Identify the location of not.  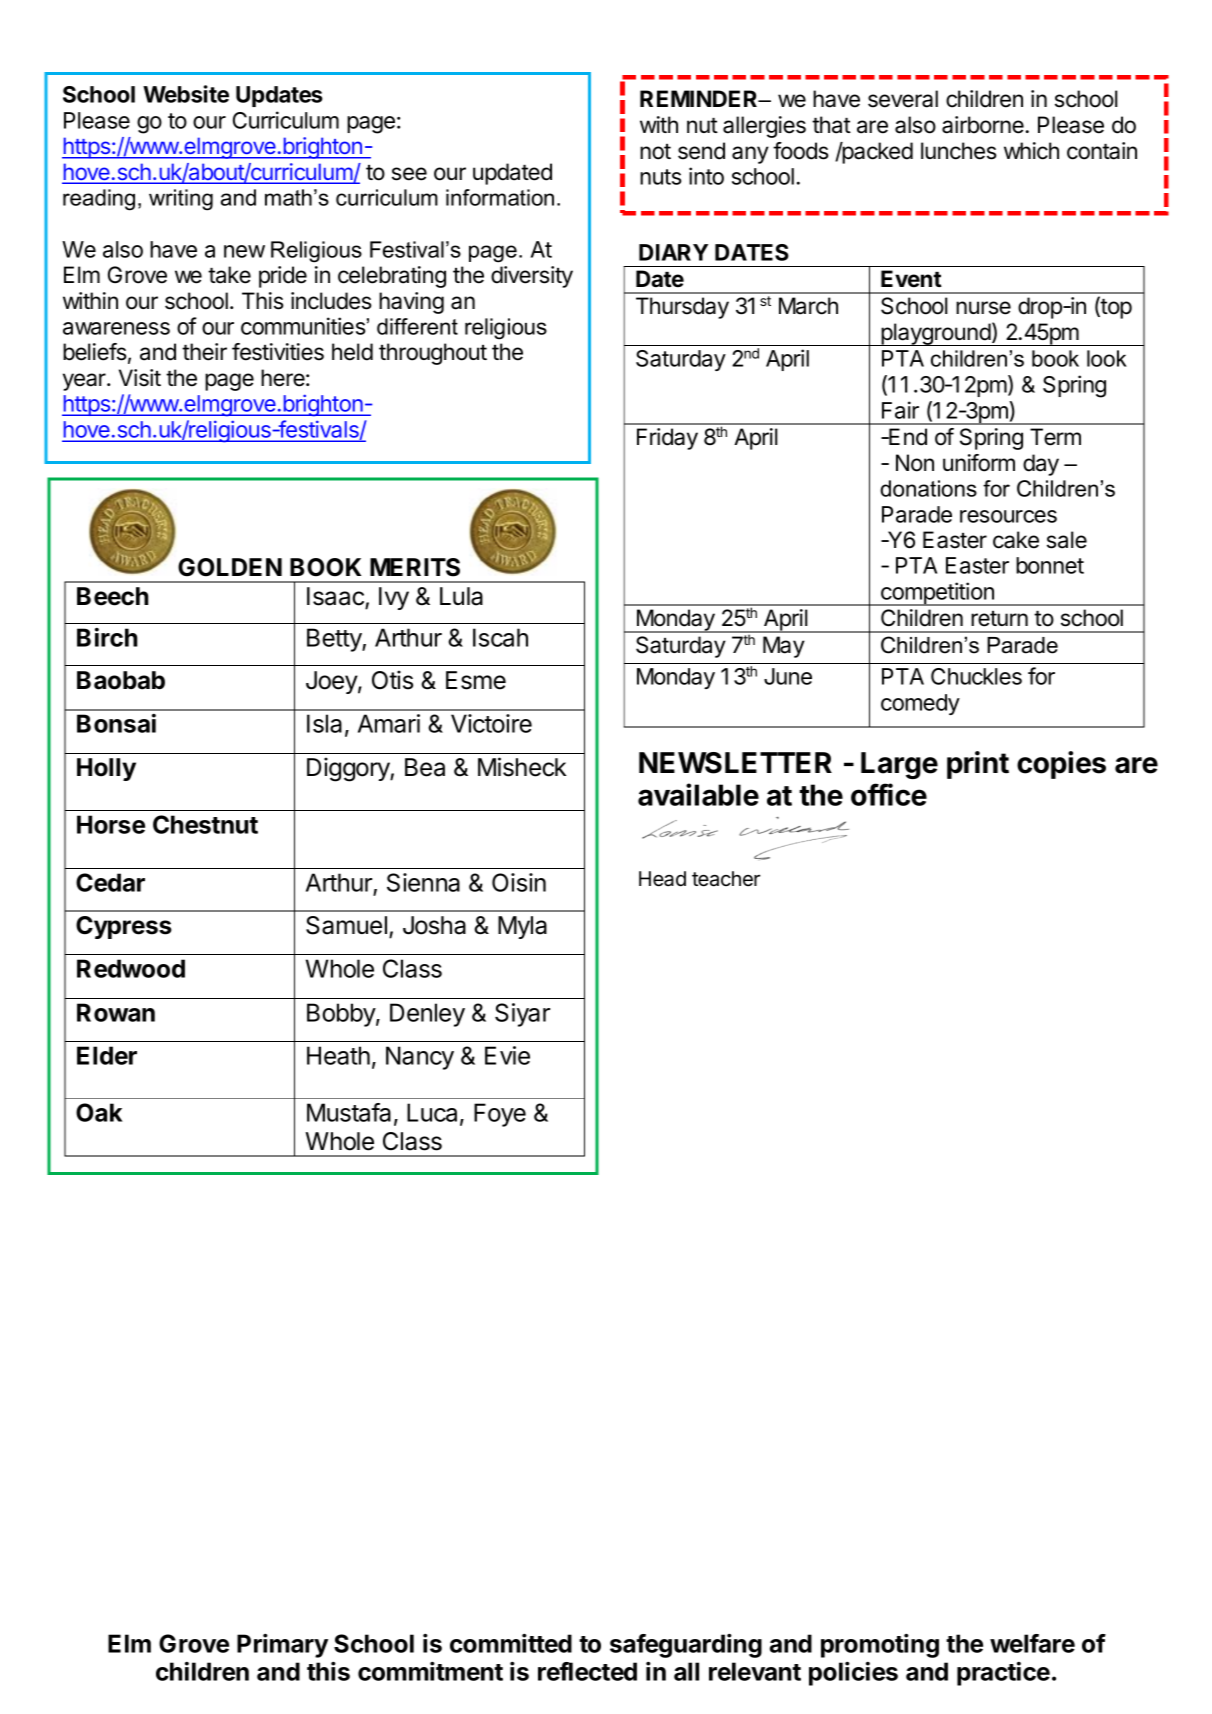
(655, 152).
